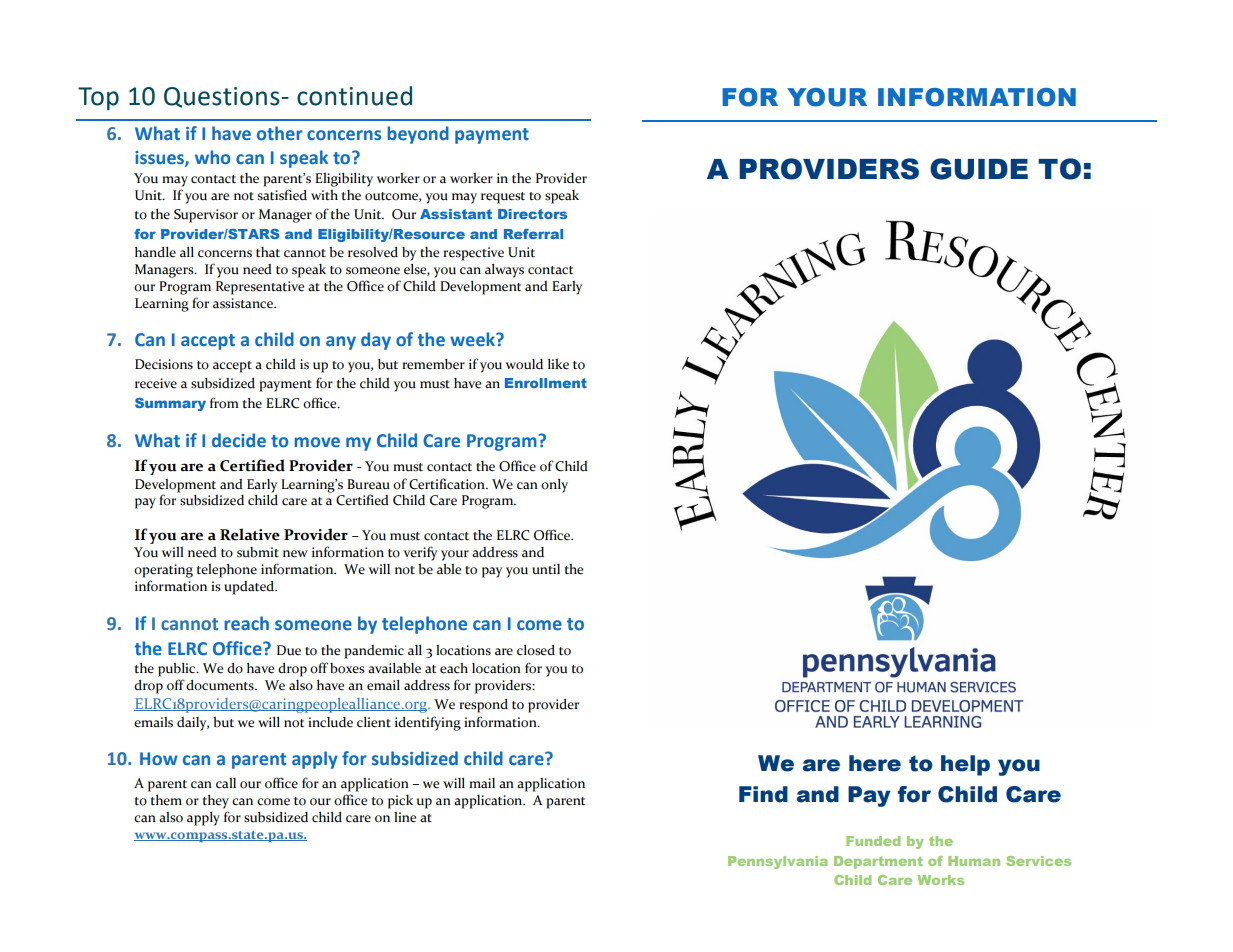 The image size is (1233, 952). What do you see at coordinates (250, 588) in the screenshot?
I see `updated` at bounding box center [250, 588].
